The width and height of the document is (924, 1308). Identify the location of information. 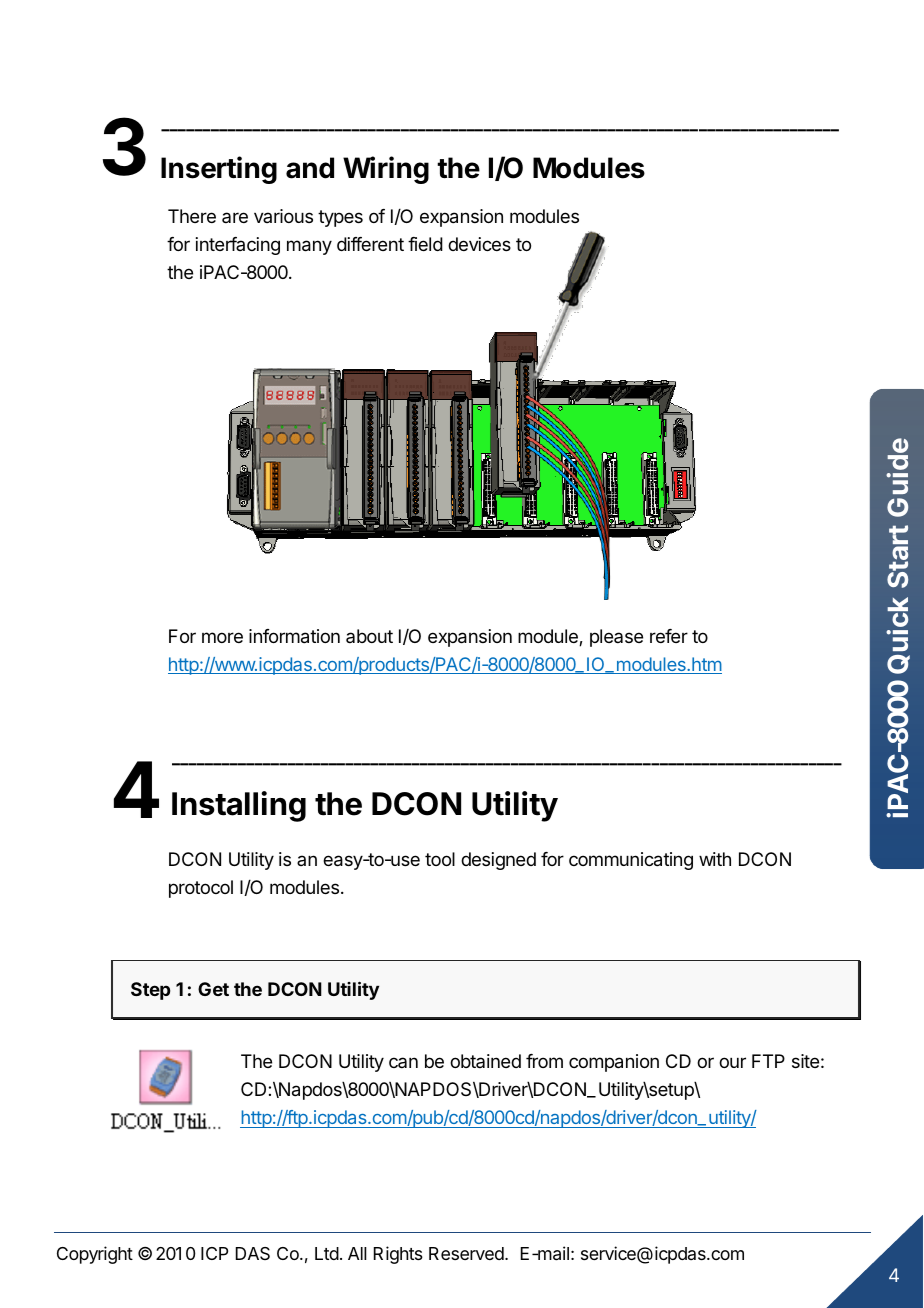
(294, 636).
